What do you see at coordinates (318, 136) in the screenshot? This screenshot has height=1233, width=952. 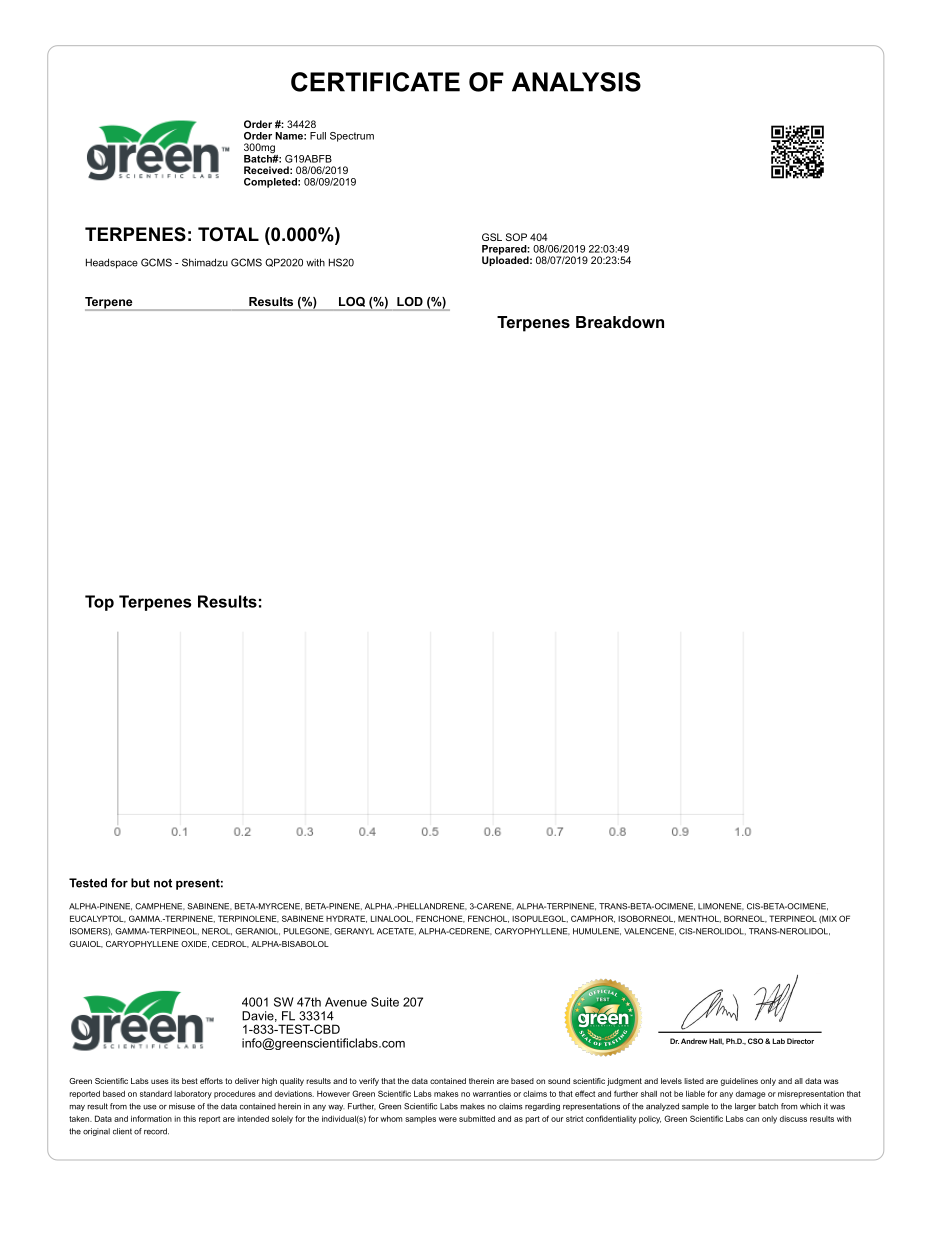 I see `Full` at bounding box center [318, 136].
